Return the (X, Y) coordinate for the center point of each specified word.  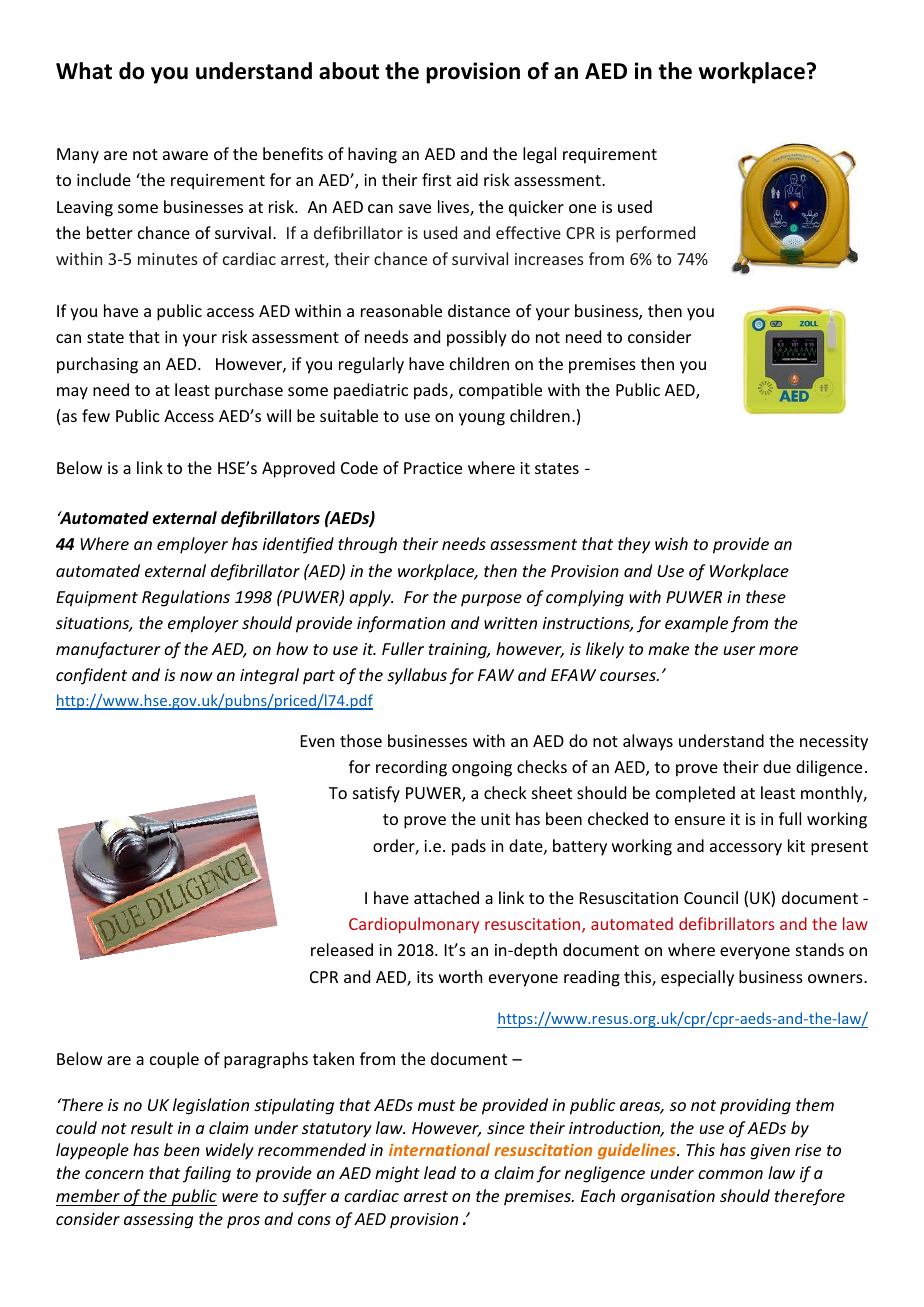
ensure (700, 820)
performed (655, 234)
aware (185, 155)
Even (317, 741)
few (96, 415)
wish (671, 543)
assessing (158, 1221)
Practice (433, 468)
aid (467, 179)
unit (495, 819)
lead (440, 1172)
